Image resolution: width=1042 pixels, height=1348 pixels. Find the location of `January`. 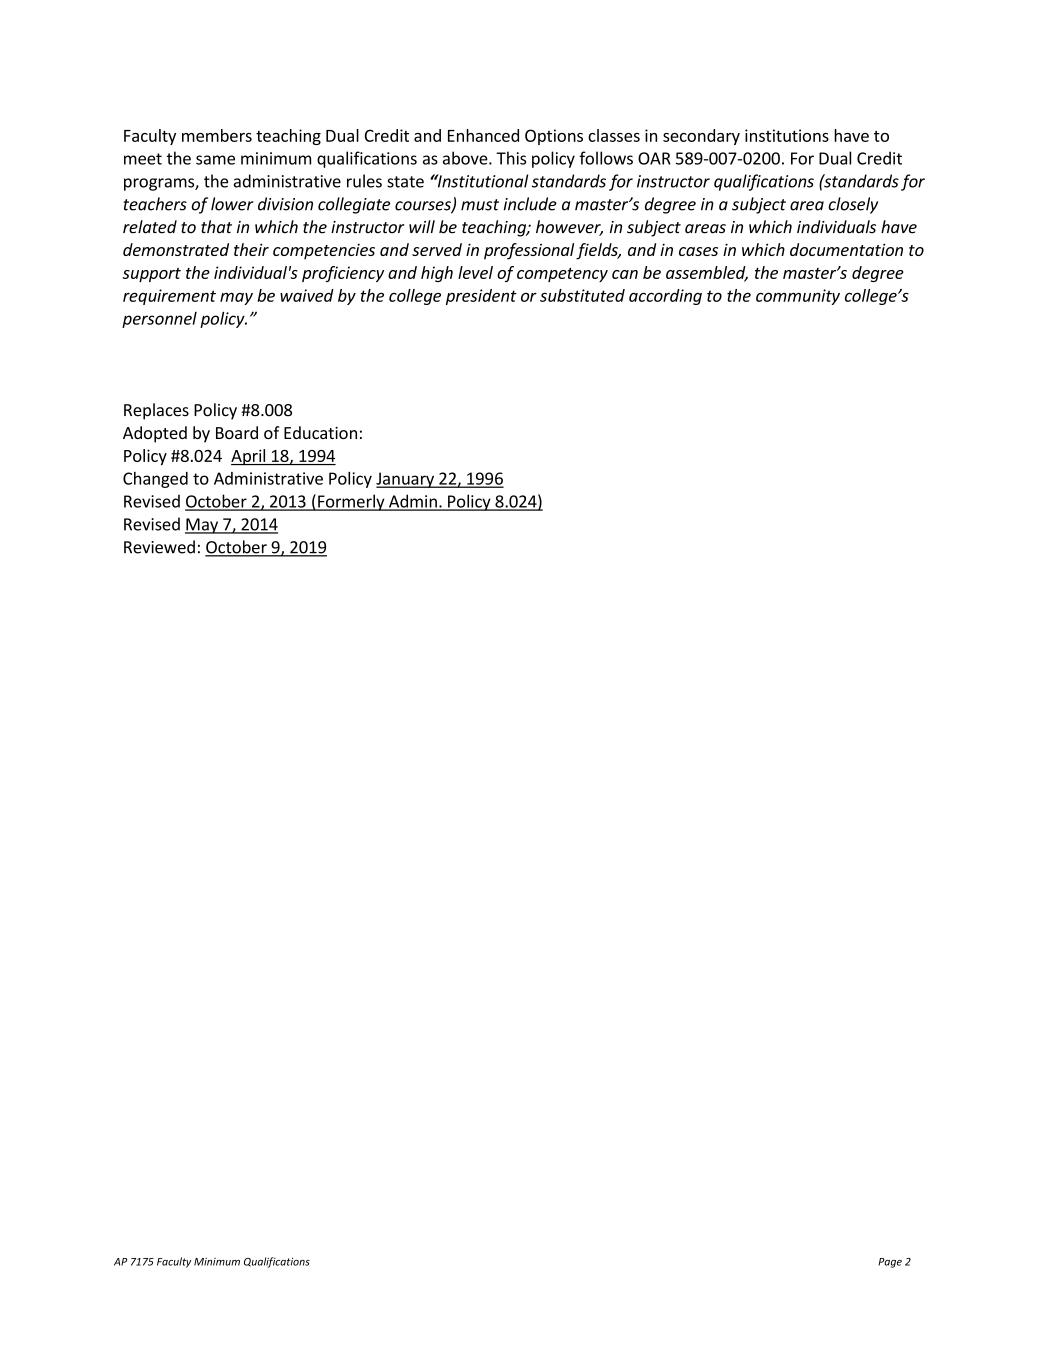

January is located at coordinates (406, 480).
